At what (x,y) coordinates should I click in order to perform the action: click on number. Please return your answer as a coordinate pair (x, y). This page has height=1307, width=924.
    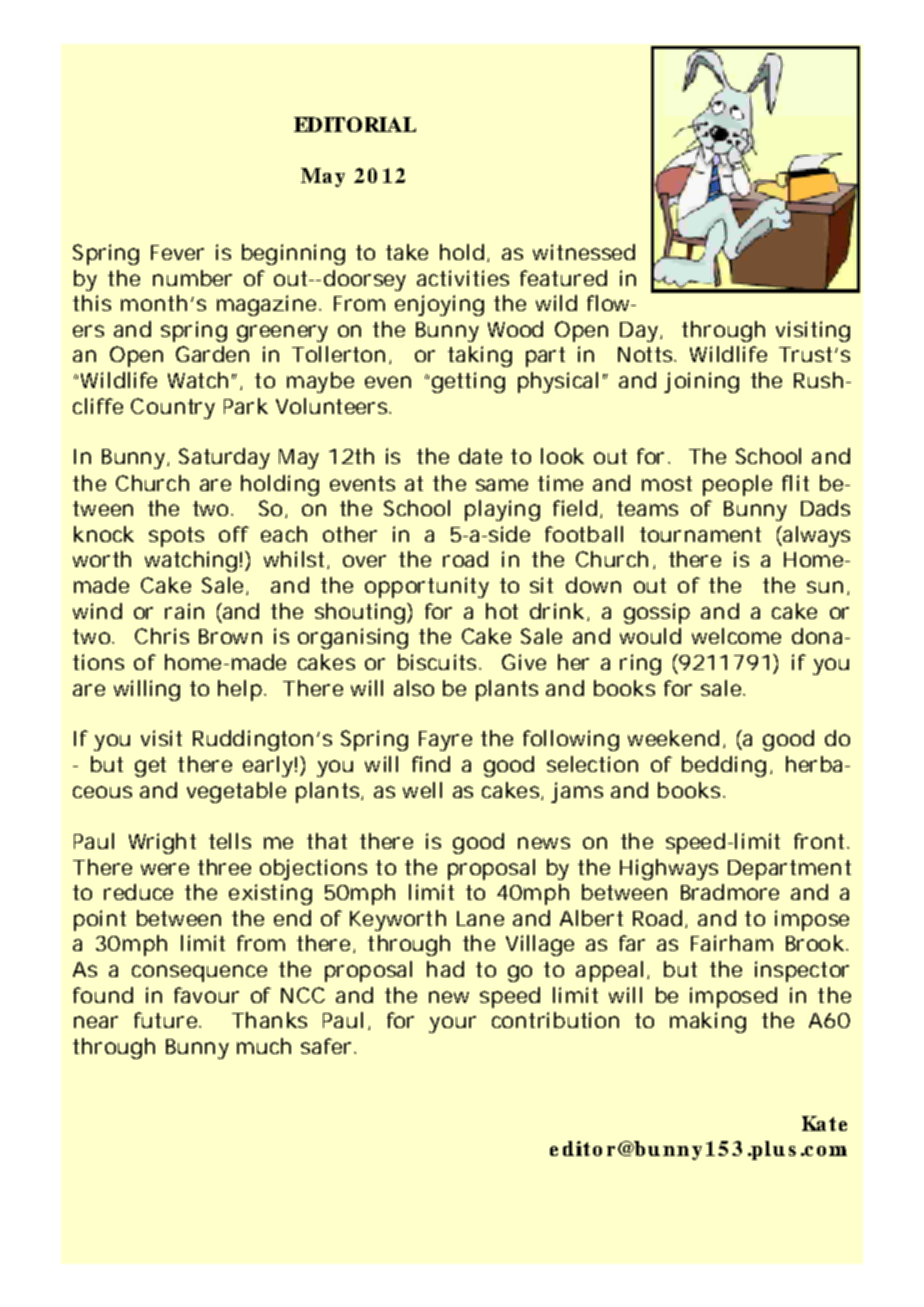
    Looking at the image, I should click on (192, 278).
